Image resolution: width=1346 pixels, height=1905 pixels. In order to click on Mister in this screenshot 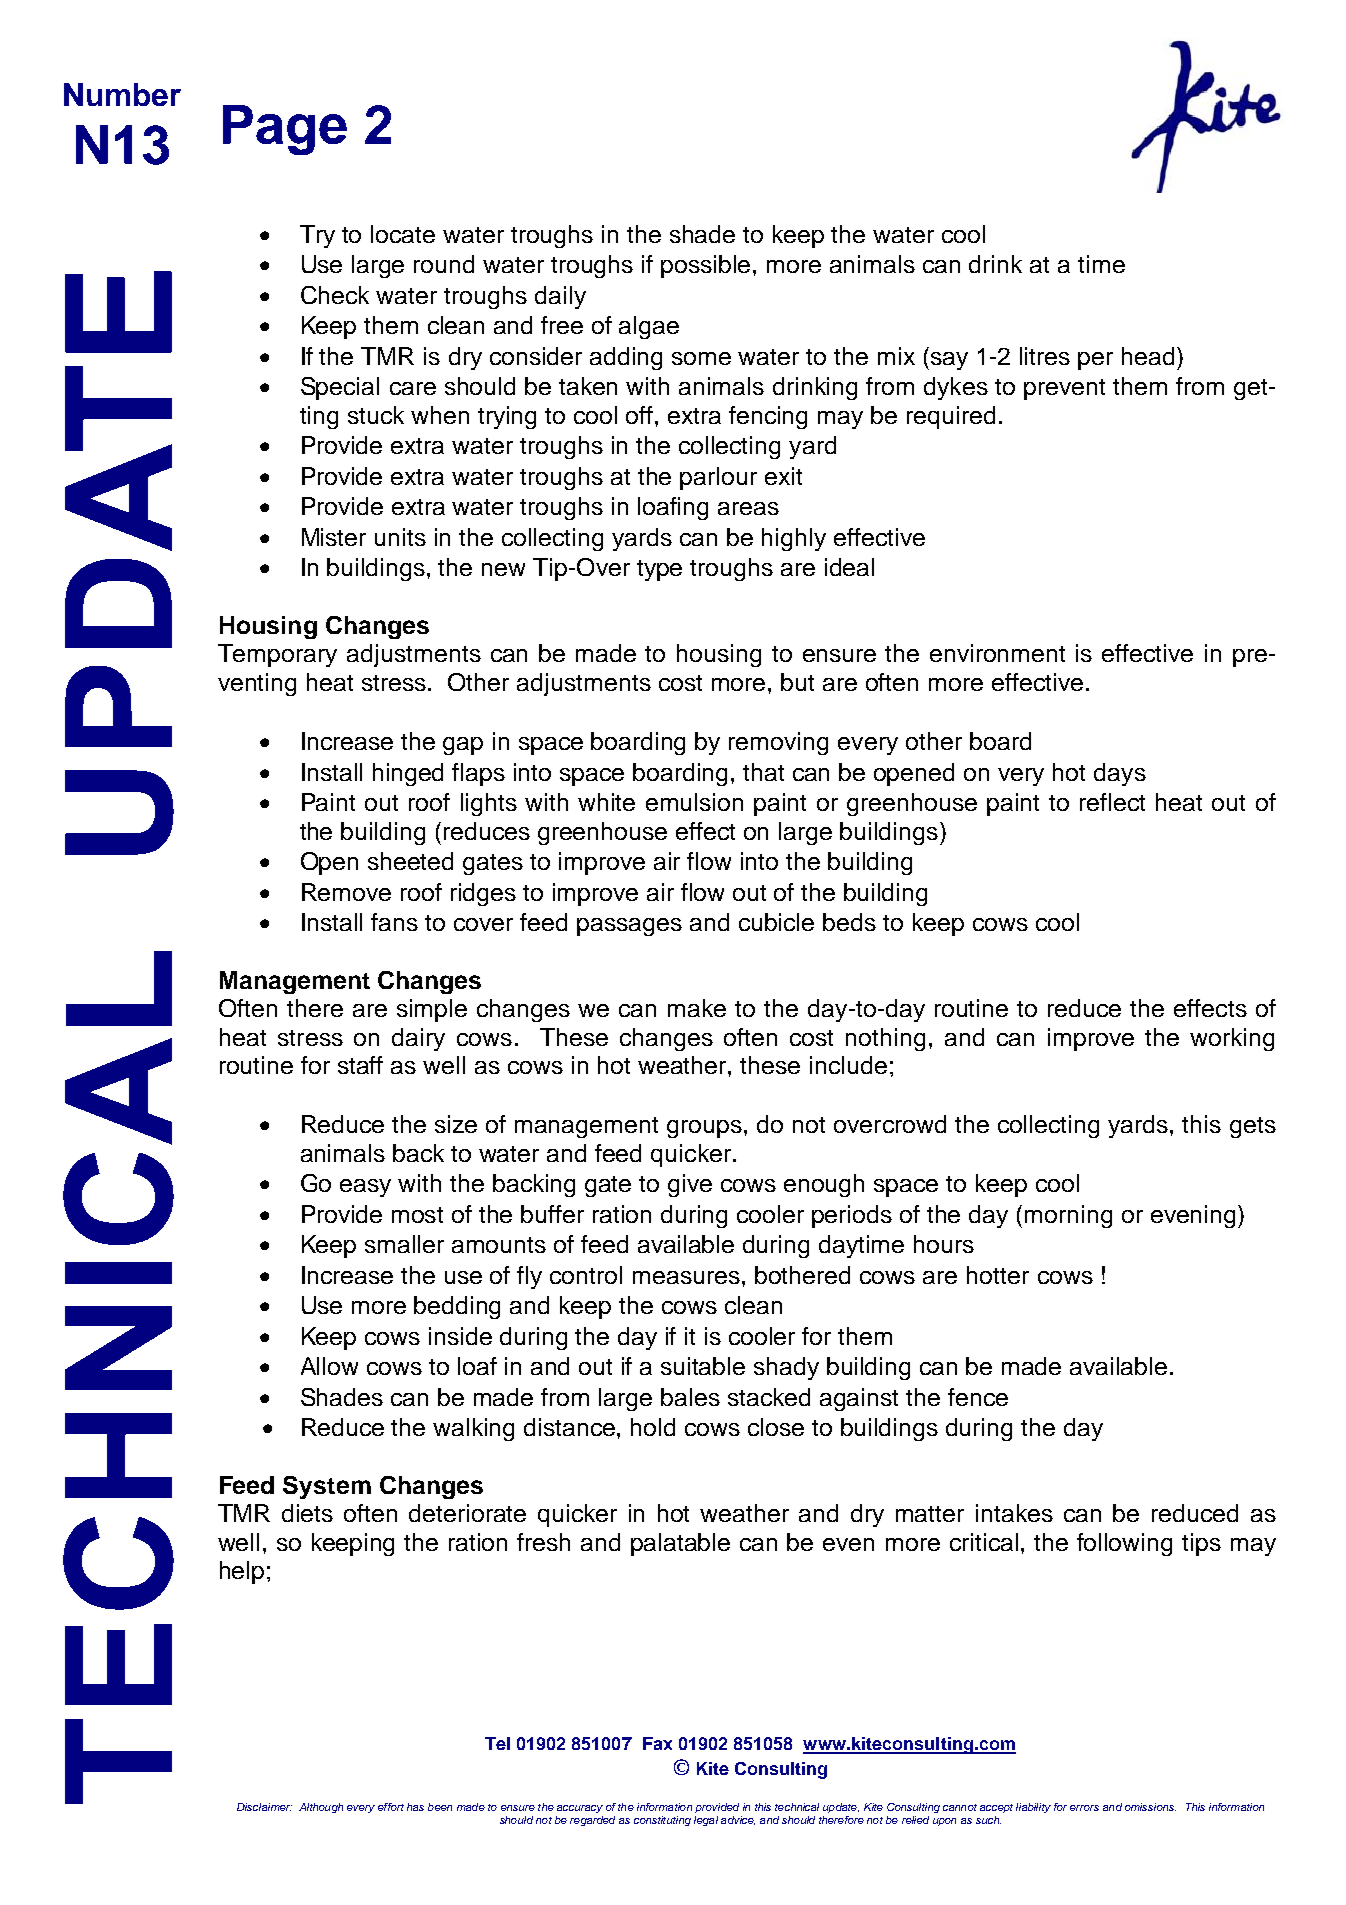, I will do `click(334, 537)`.
